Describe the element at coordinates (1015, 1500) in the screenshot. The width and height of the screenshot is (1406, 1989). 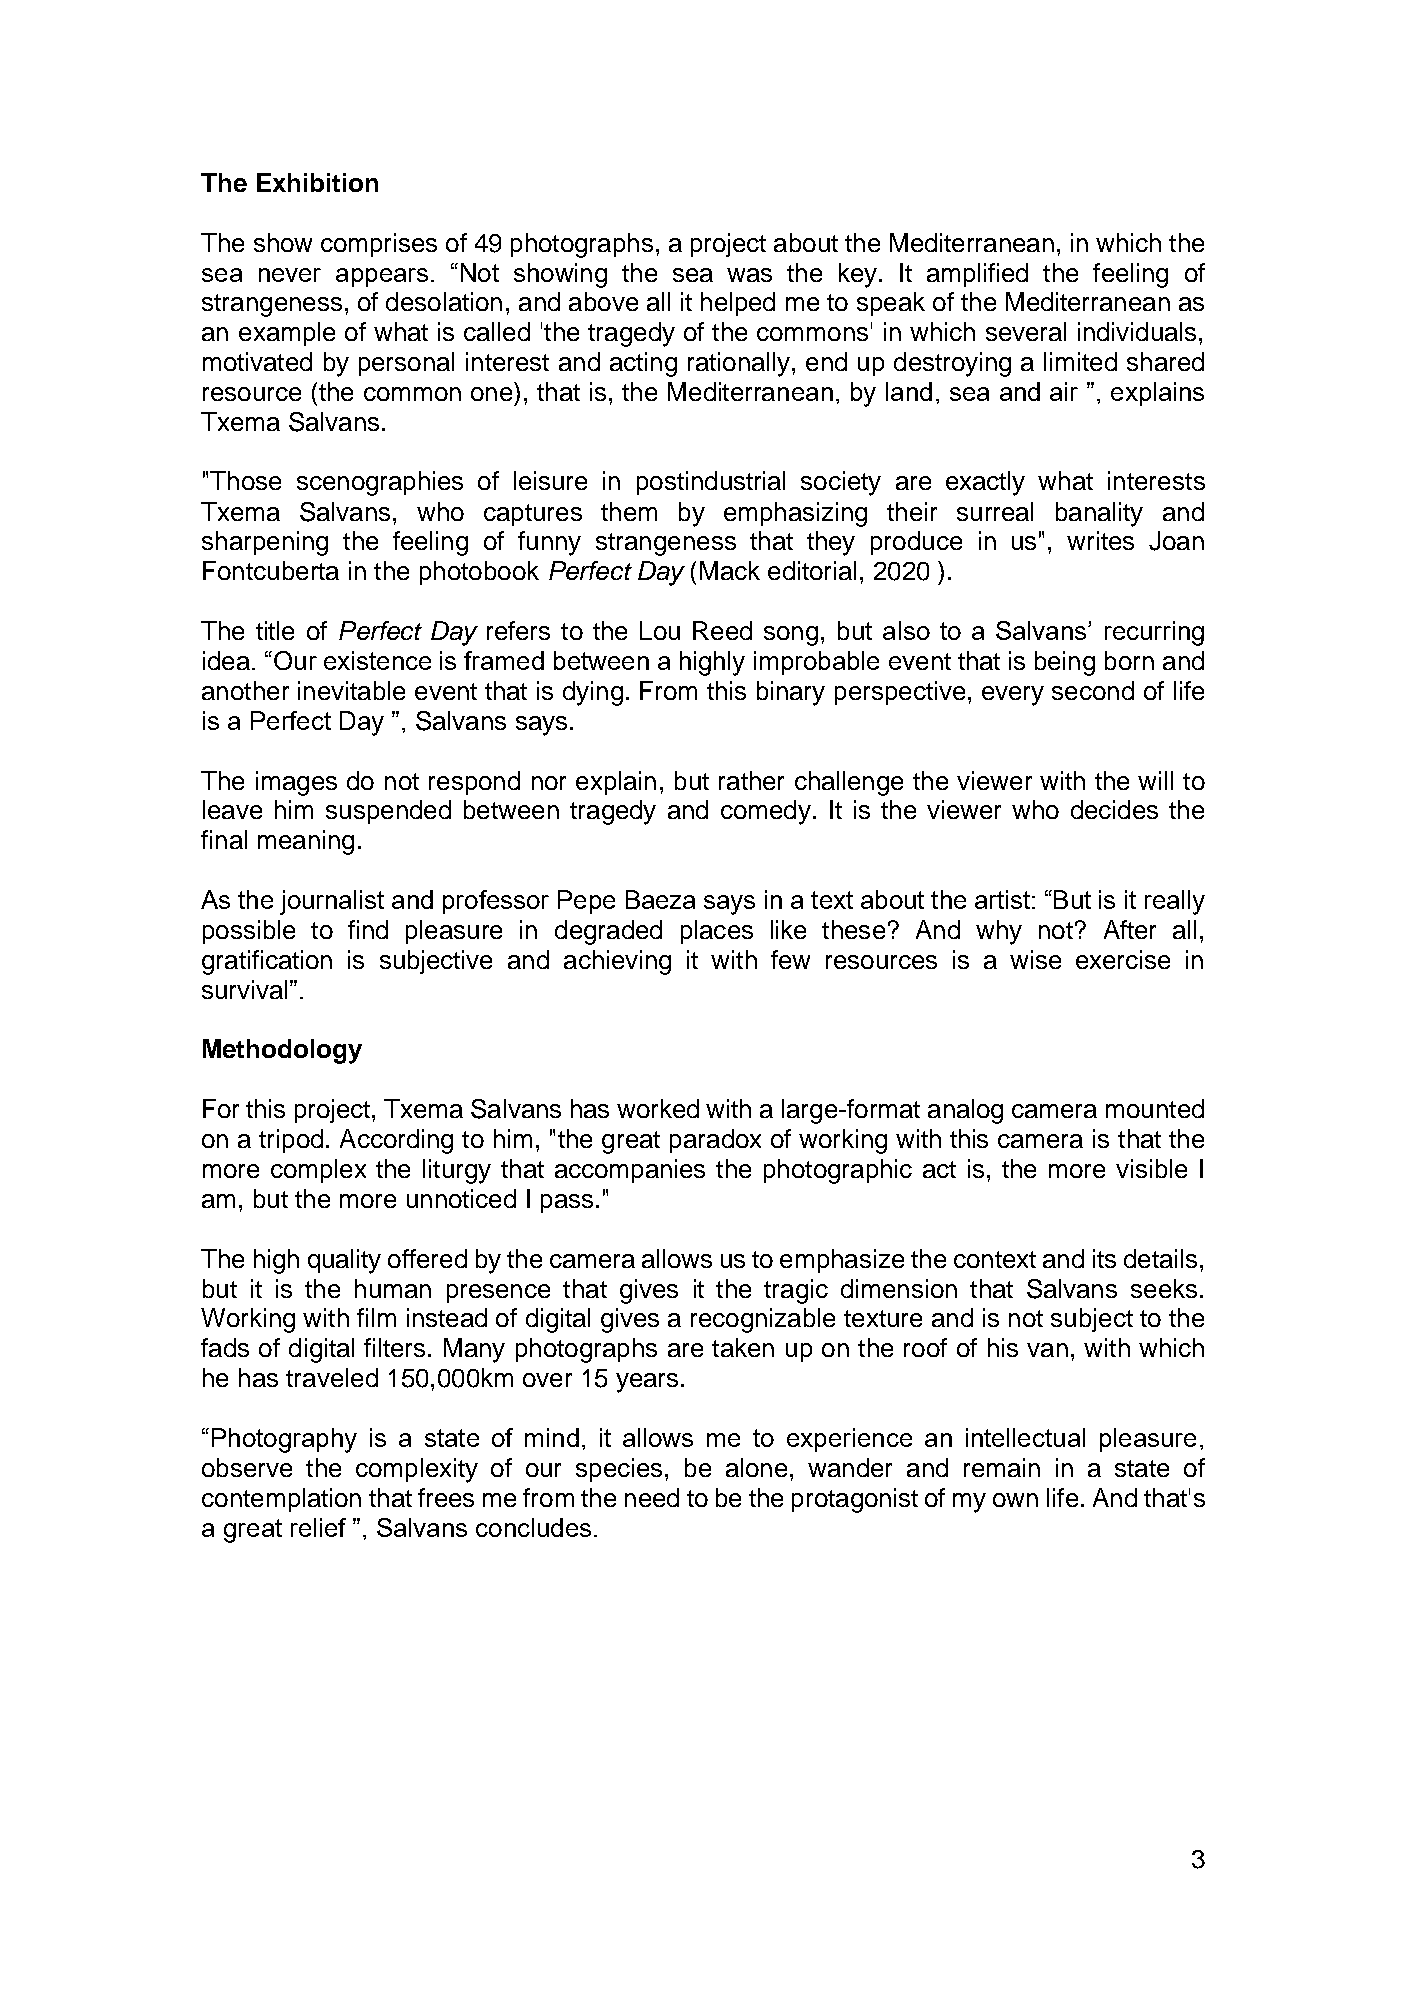
I see `own` at that location.
